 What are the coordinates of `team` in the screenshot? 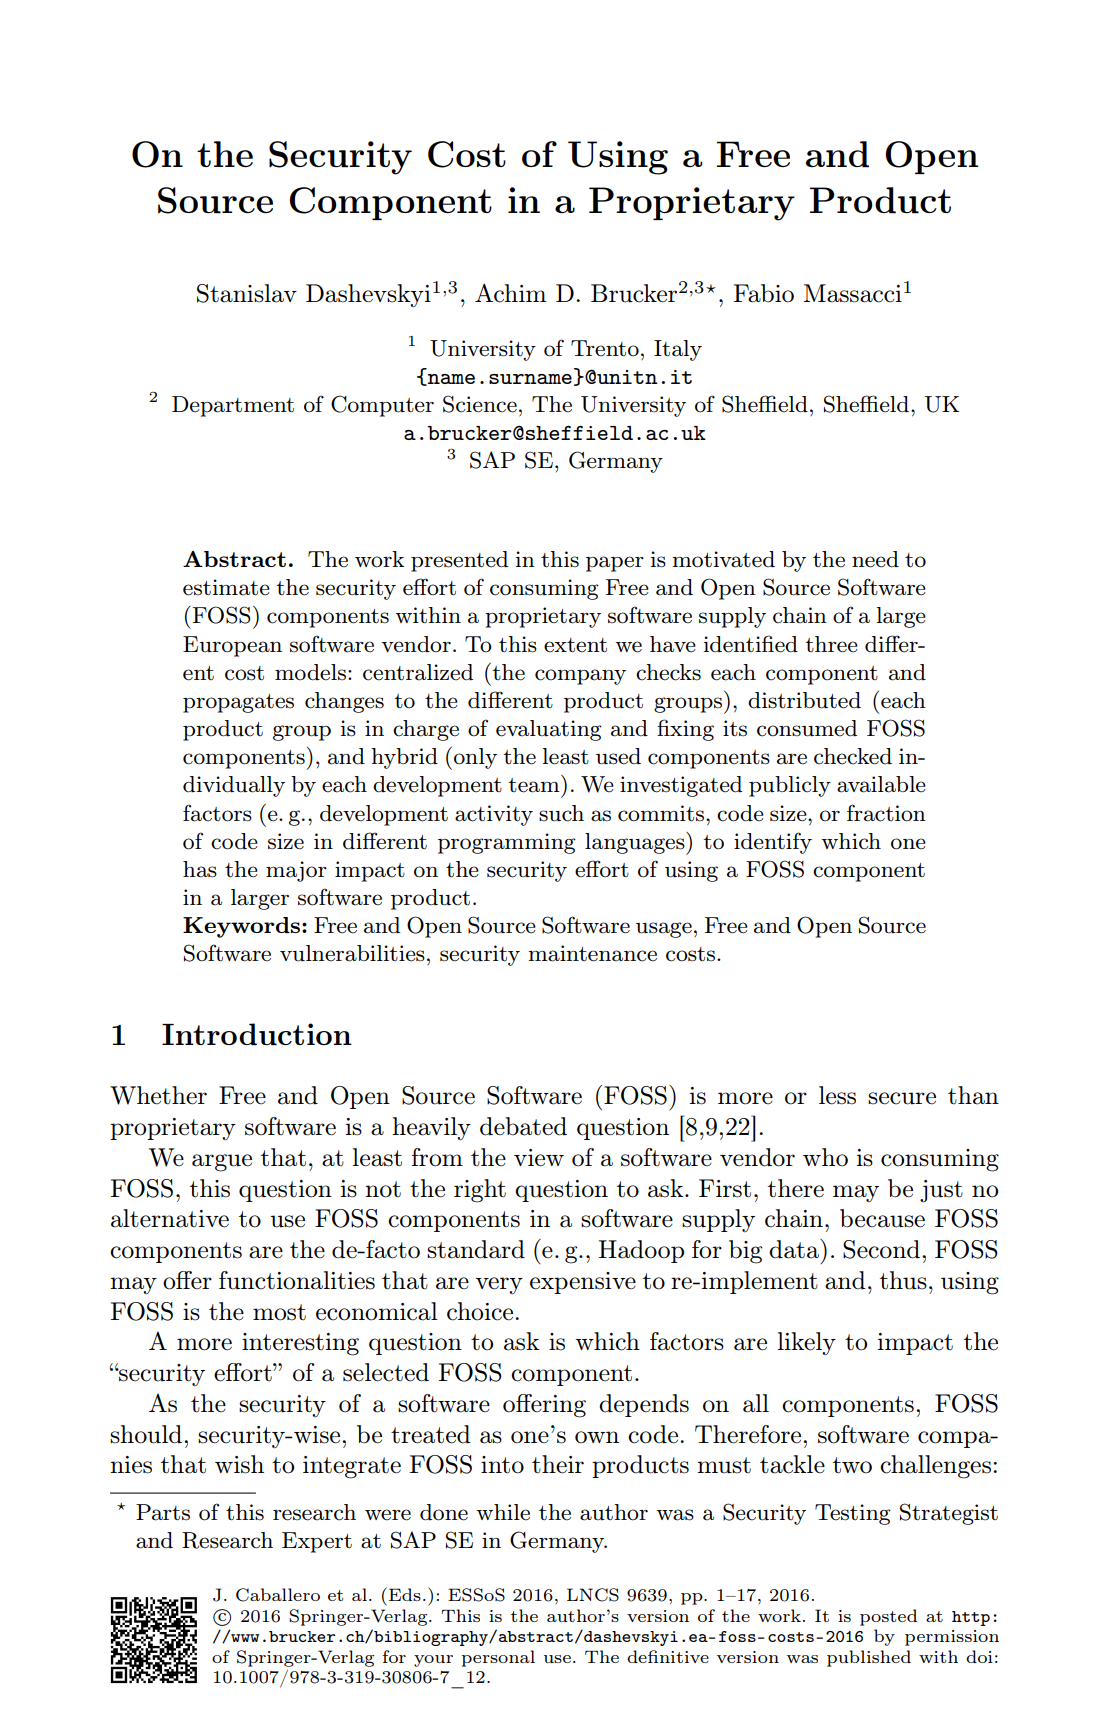 It's located at (534, 785).
